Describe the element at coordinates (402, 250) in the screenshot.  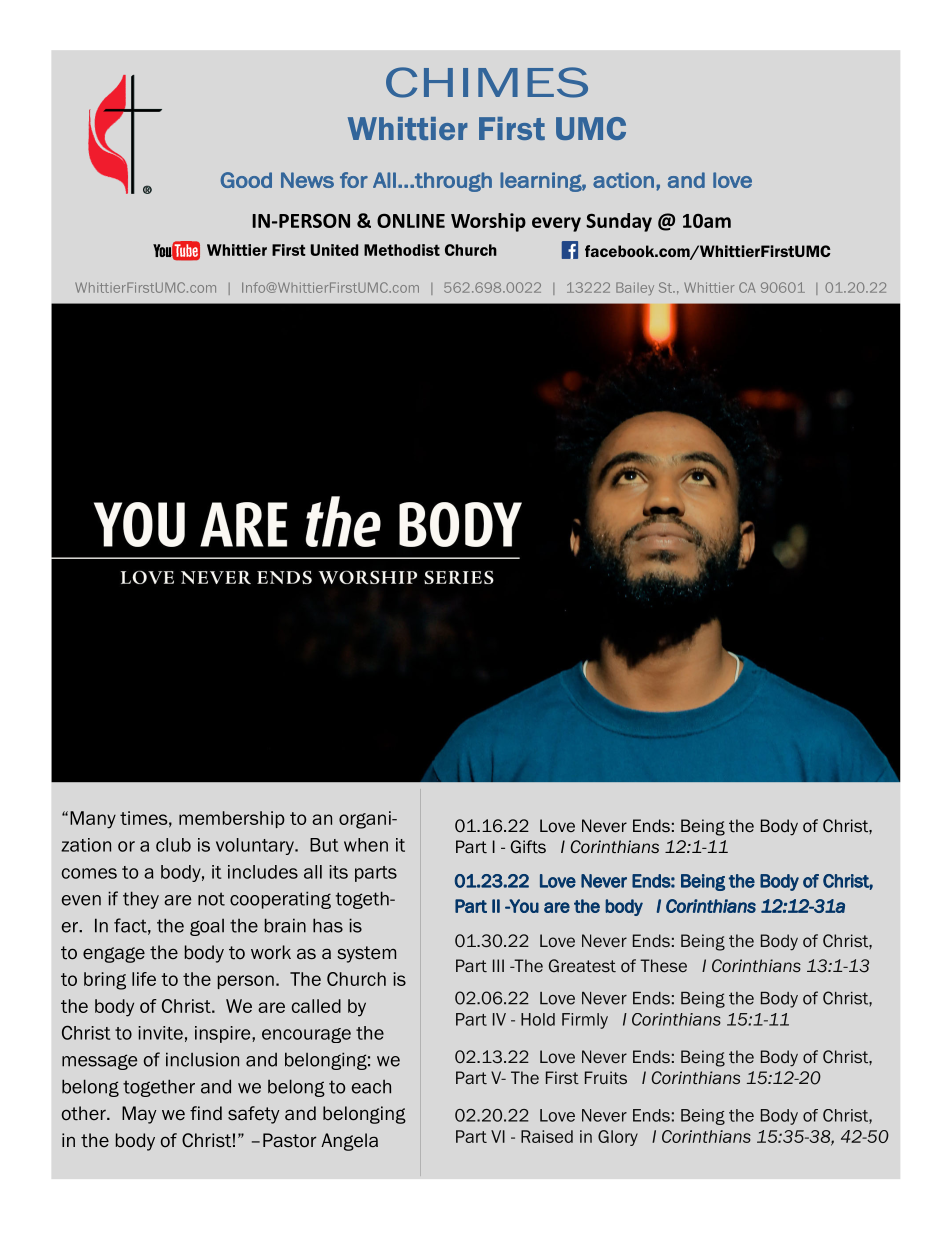
I see `Methodist` at that location.
